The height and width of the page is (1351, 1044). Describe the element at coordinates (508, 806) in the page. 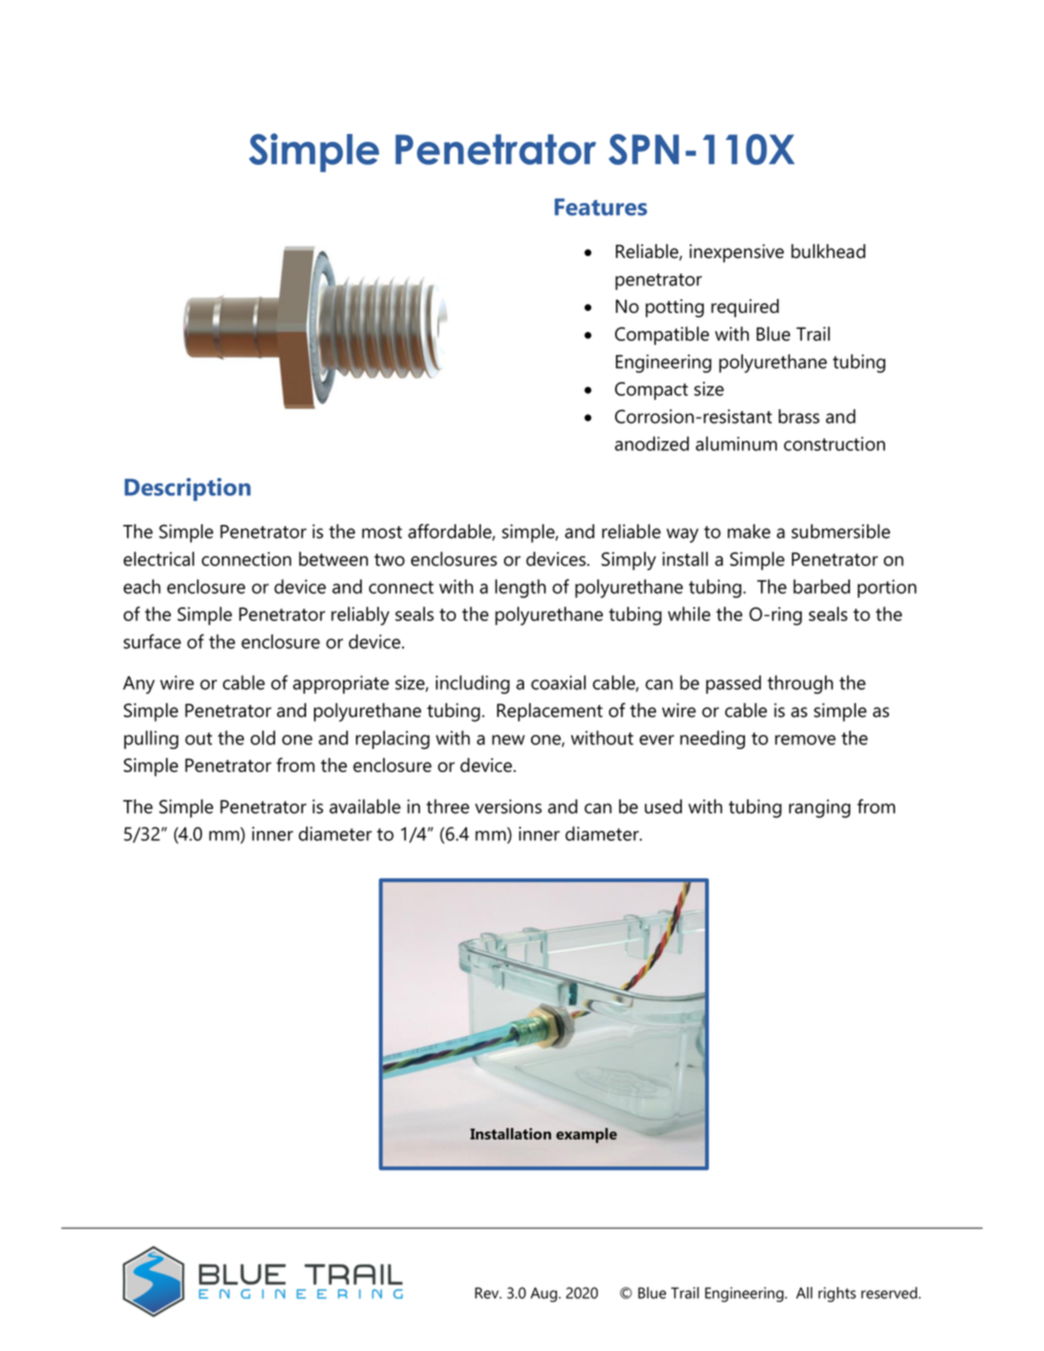

I see `versions` at that location.
